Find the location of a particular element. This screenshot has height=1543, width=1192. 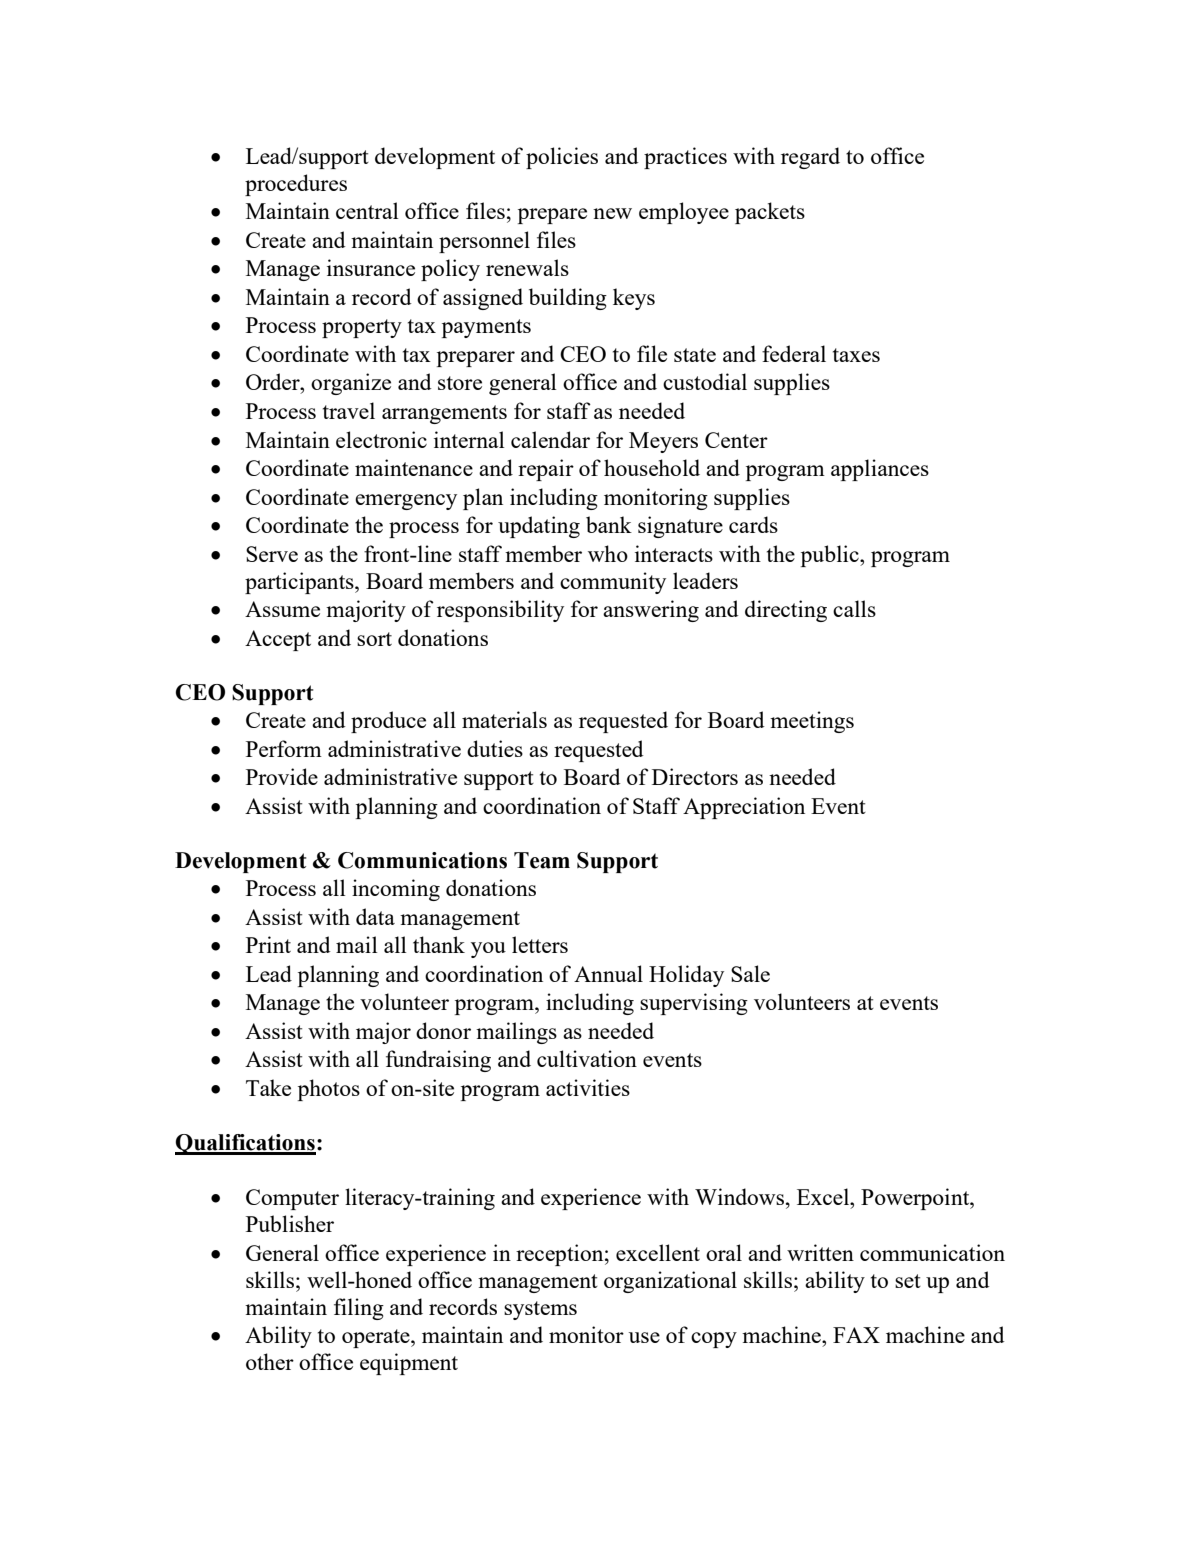

procedures is located at coordinates (296, 185).
